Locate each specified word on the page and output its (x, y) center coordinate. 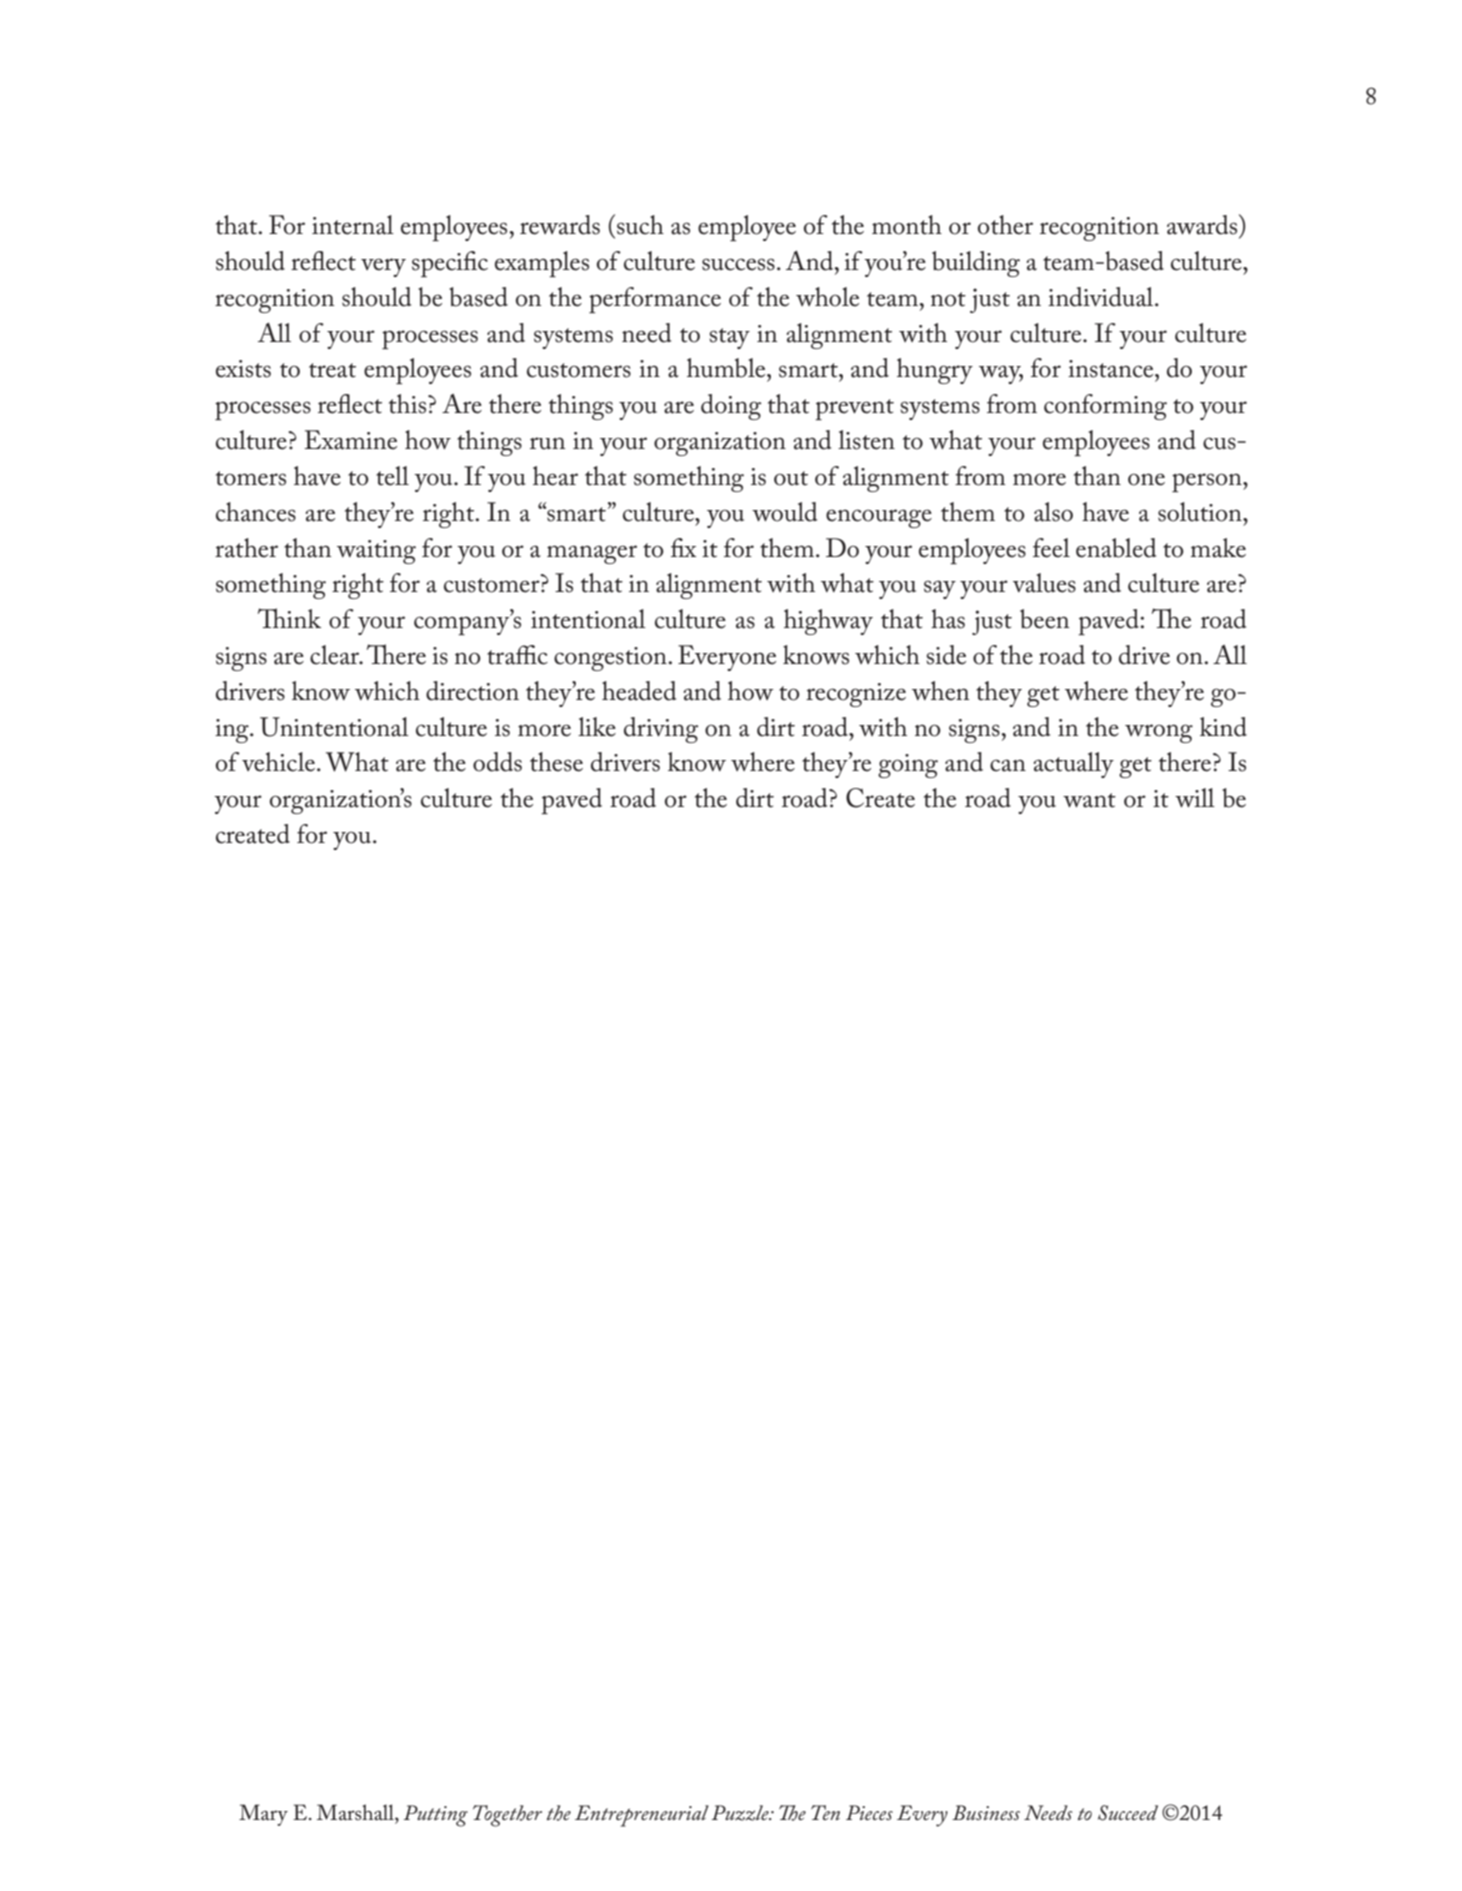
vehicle (278, 762)
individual (1102, 297)
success (738, 264)
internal (353, 225)
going (908, 766)
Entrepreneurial (642, 1816)
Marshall (356, 1812)
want (1089, 800)
